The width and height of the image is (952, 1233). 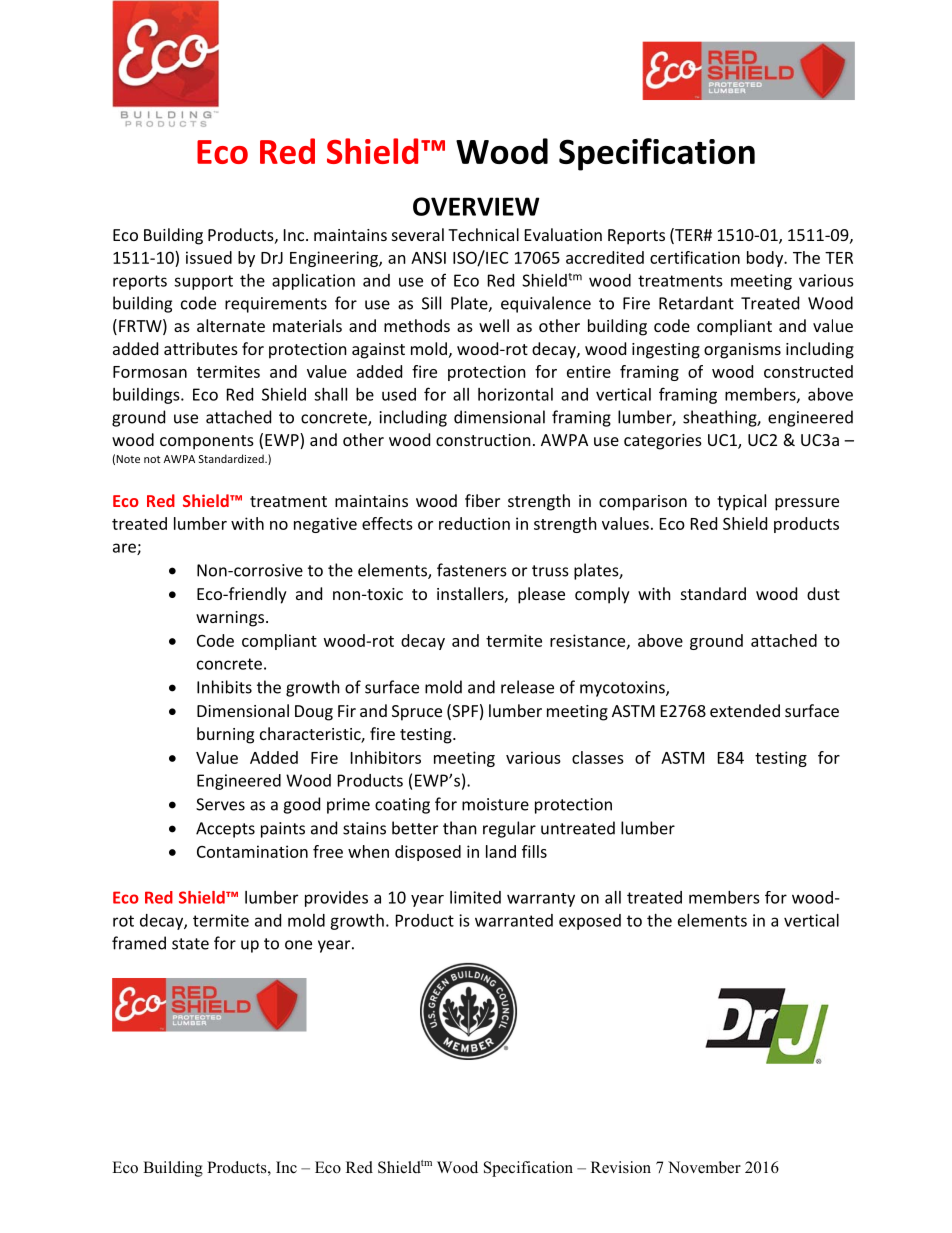 I want to click on Technical, so click(x=483, y=234).
